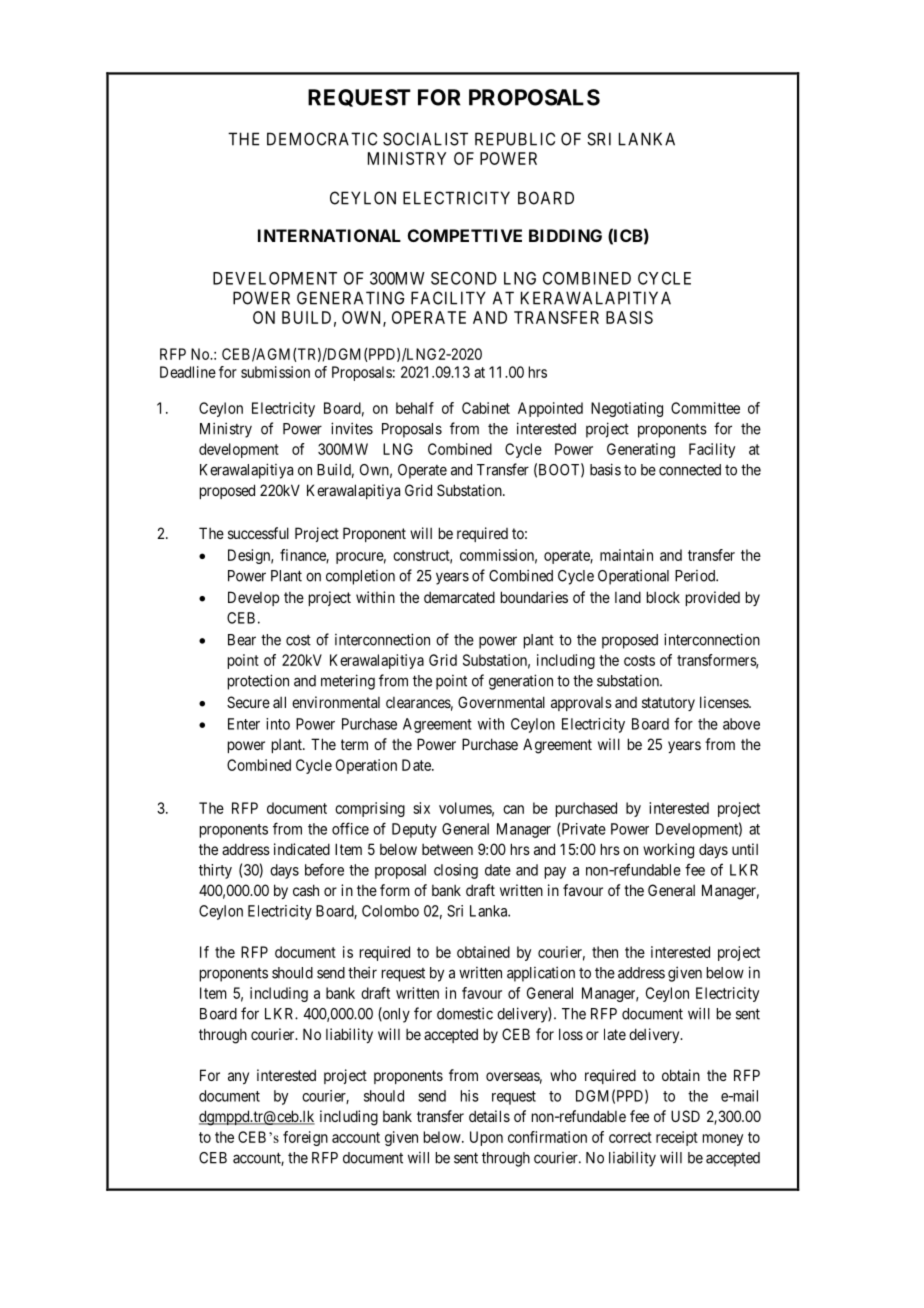  Describe the element at coordinates (425, 139) in the screenshot. I see `SOCIALIST` at that location.
